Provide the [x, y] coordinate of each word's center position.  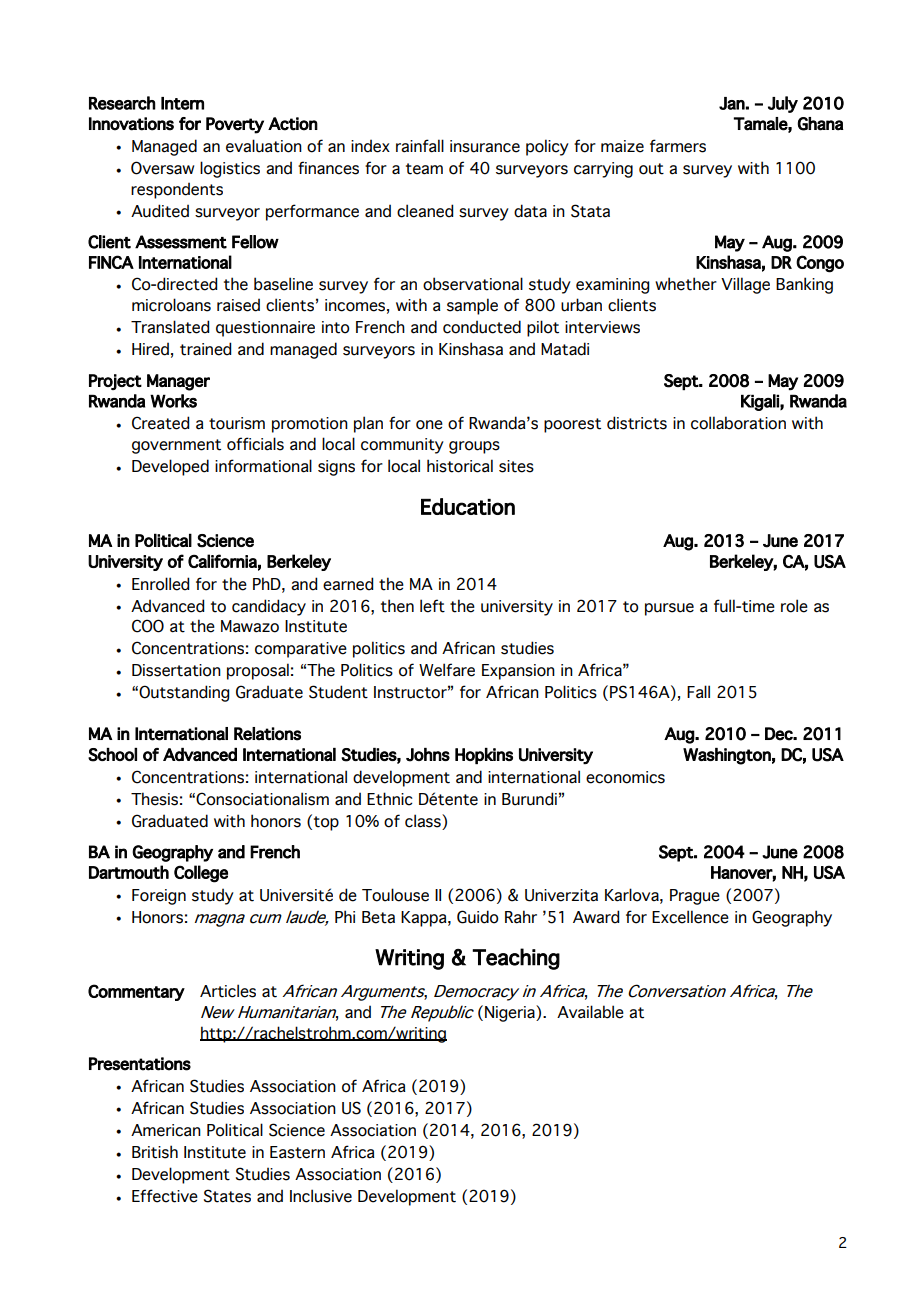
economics [625, 777]
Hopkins [484, 756]
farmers [678, 146]
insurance [485, 146]
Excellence [690, 917]
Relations [267, 734]
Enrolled [160, 584]
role [794, 606]
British [155, 1152]
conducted [482, 327]
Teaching [516, 959]
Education [468, 506]
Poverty [235, 125]
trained [205, 349]
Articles [228, 991]
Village [745, 285]
